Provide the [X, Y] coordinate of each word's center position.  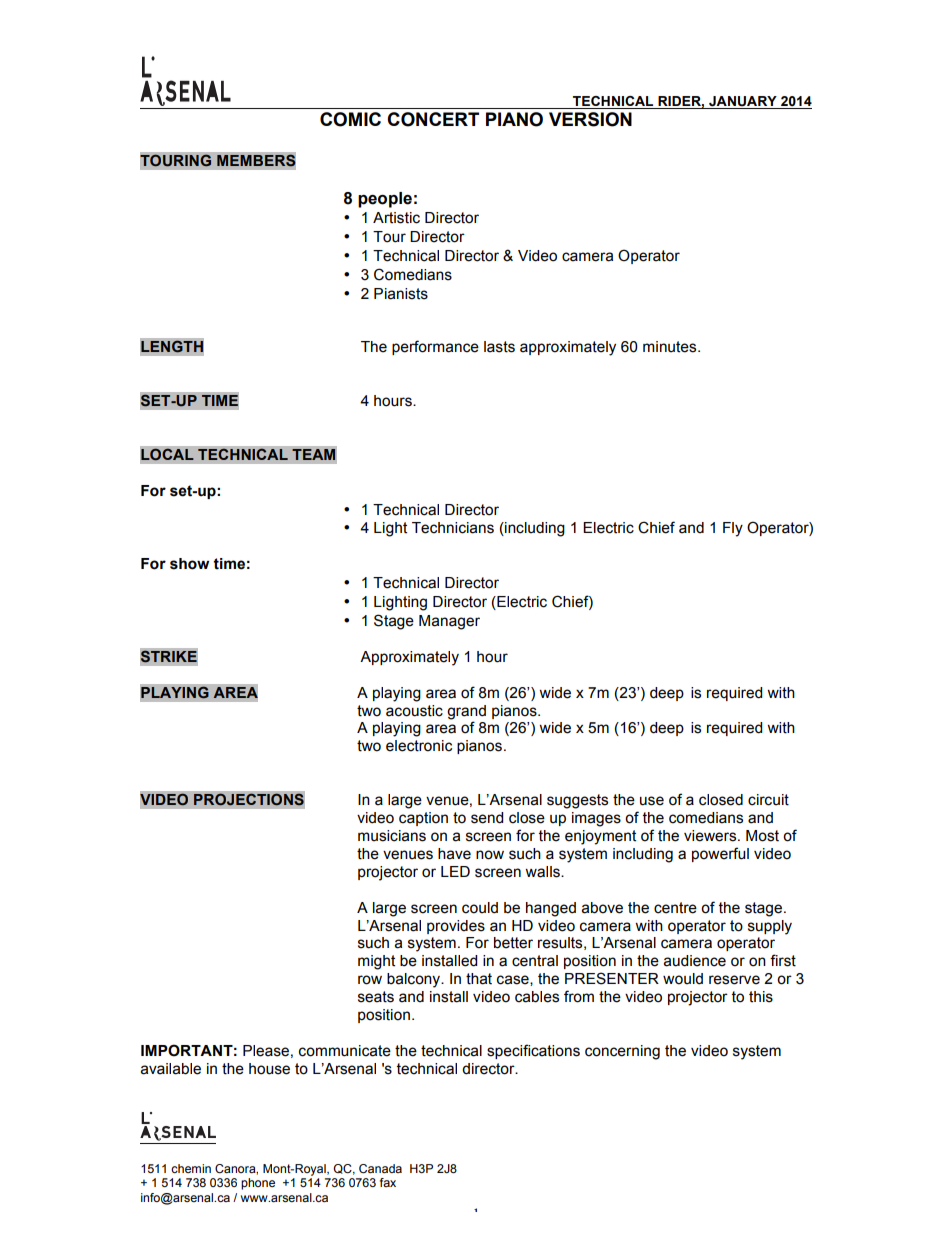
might [376, 962]
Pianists [401, 294]
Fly [733, 529]
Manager [449, 622]
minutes [671, 347]
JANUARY [743, 102]
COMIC [350, 119]
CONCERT [433, 119]
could [480, 908]
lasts [499, 347]
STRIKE [169, 656]
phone [258, 1184]
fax [388, 1182]
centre [675, 908]
